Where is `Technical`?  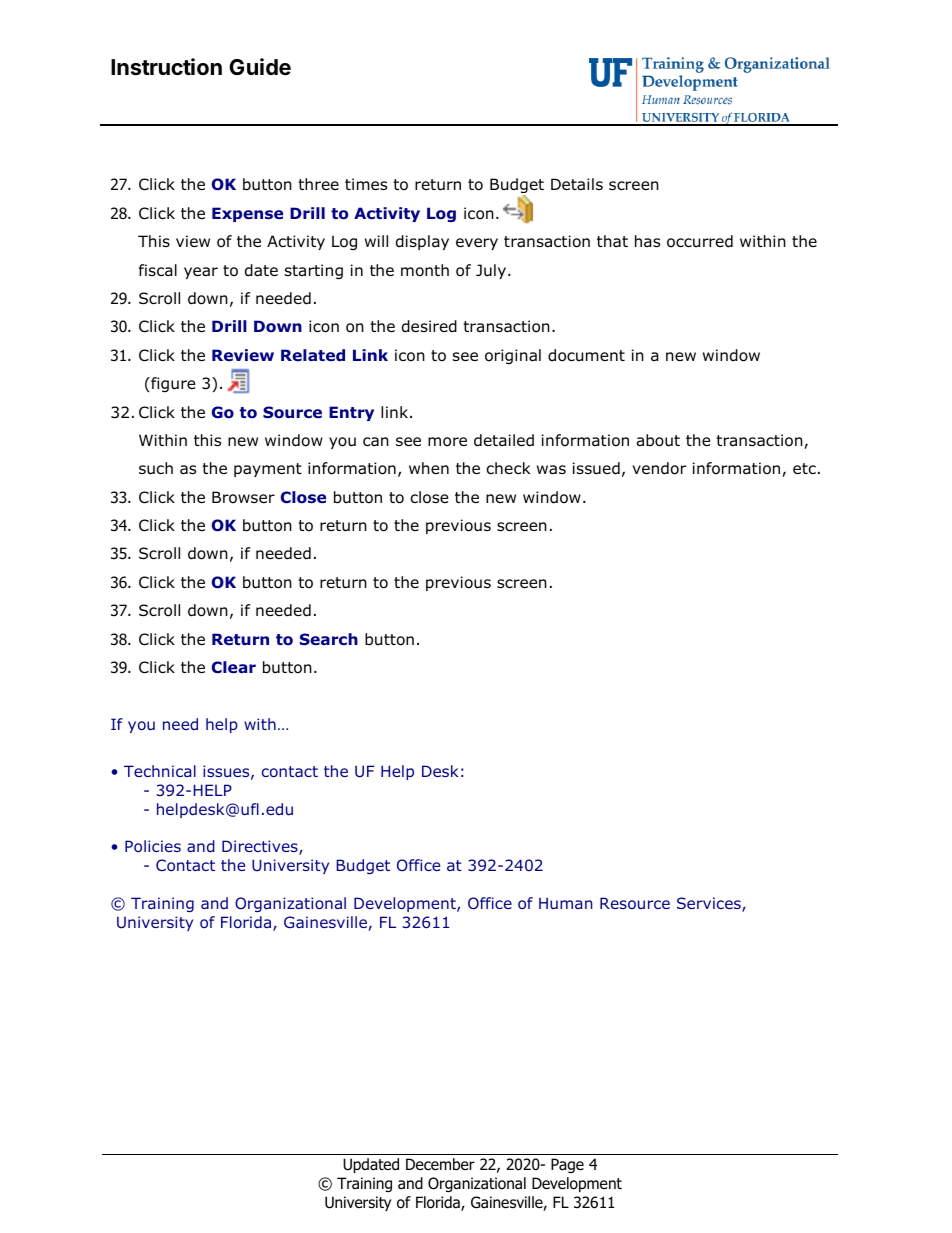 Technical is located at coordinates (160, 771).
